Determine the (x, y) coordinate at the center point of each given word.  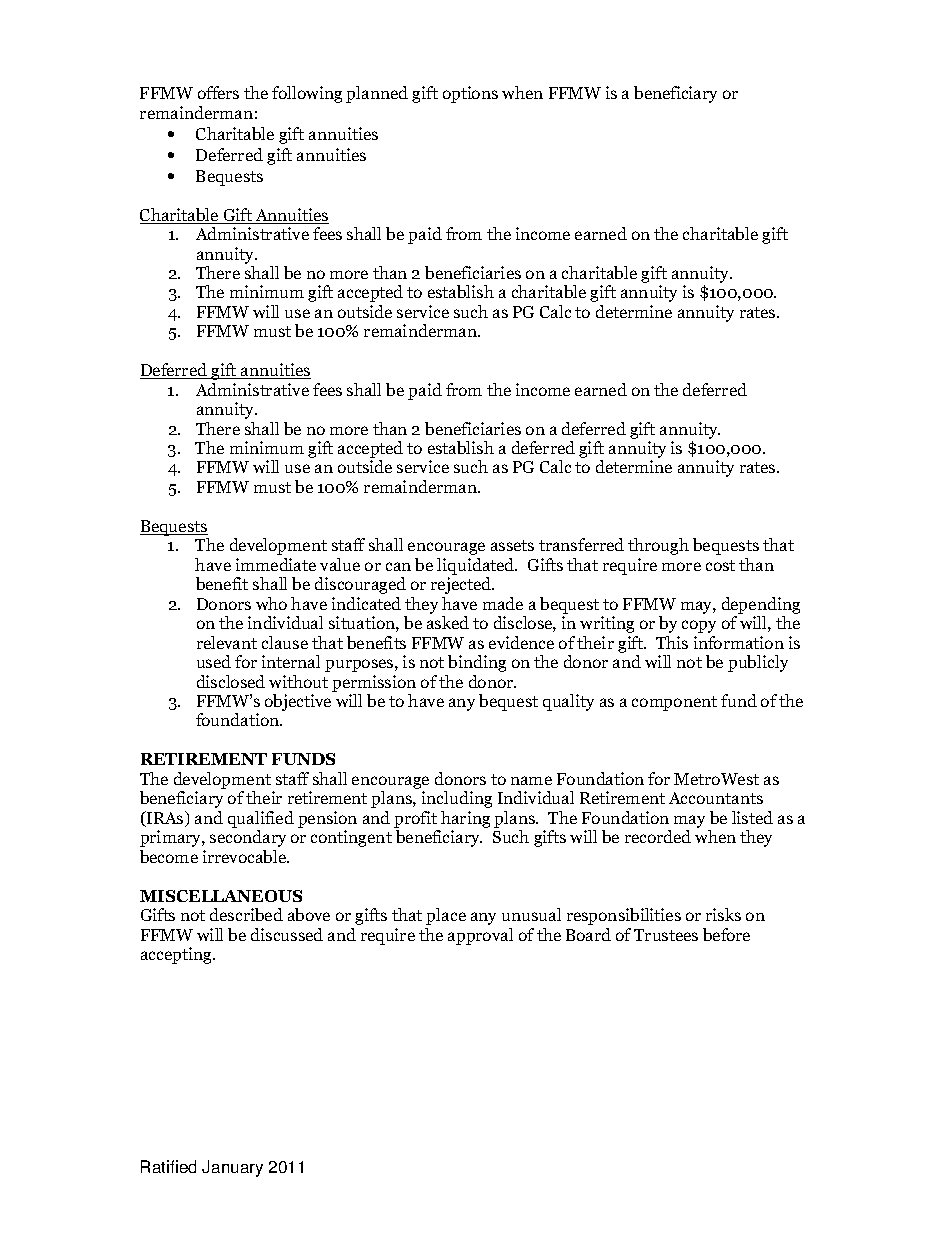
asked (448, 622)
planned (377, 94)
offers (218, 92)
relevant (227, 642)
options (470, 94)
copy (699, 626)
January (232, 1168)
